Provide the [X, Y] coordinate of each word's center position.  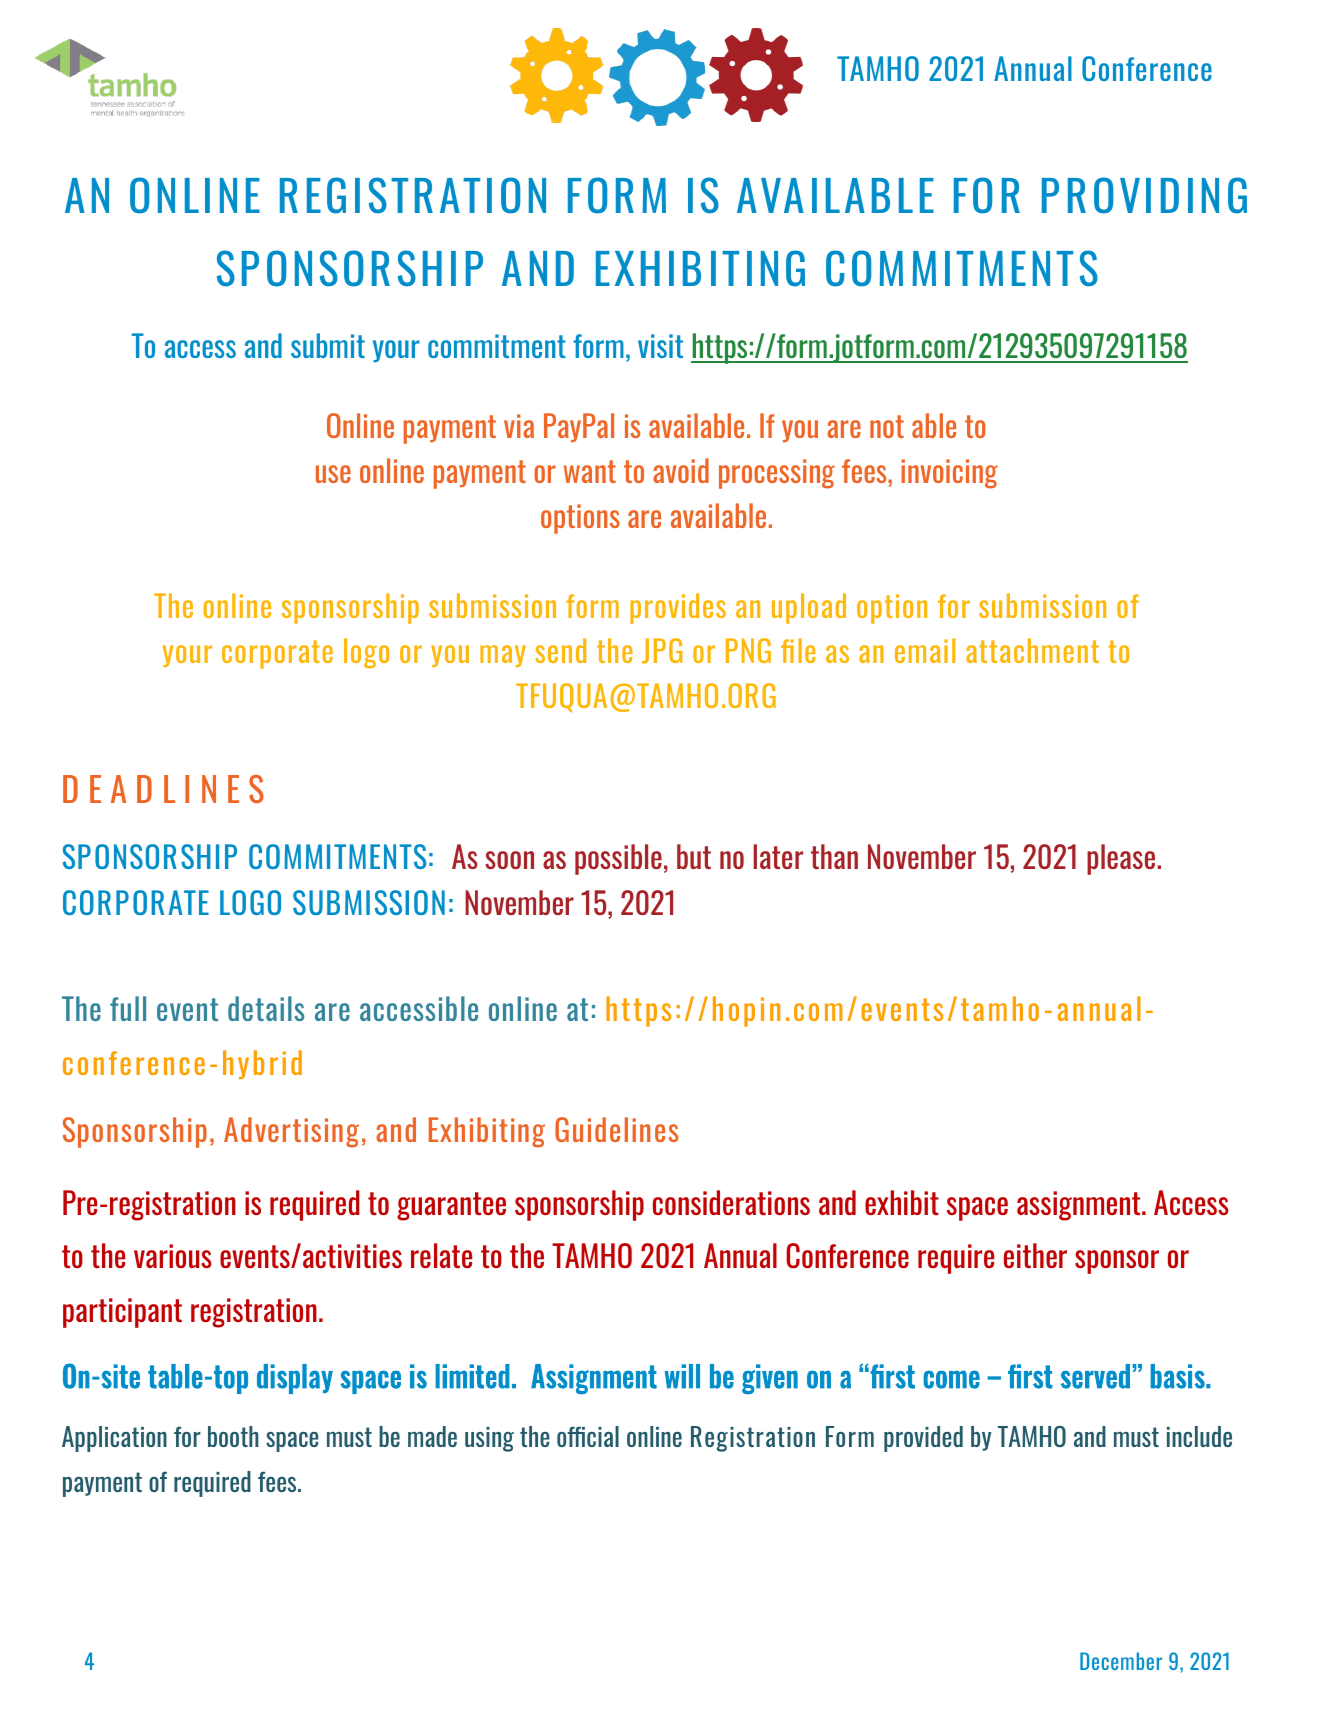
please [1121, 859]
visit [660, 346]
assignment [1080, 1206]
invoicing [949, 474]
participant [122, 1313]
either [1035, 1255]
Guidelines [616, 1129]
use [333, 474]
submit [328, 345]
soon [509, 860]
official [588, 1436]
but [694, 856]
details [266, 1008]
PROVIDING [1144, 195]
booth [233, 1436]
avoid [681, 470]
